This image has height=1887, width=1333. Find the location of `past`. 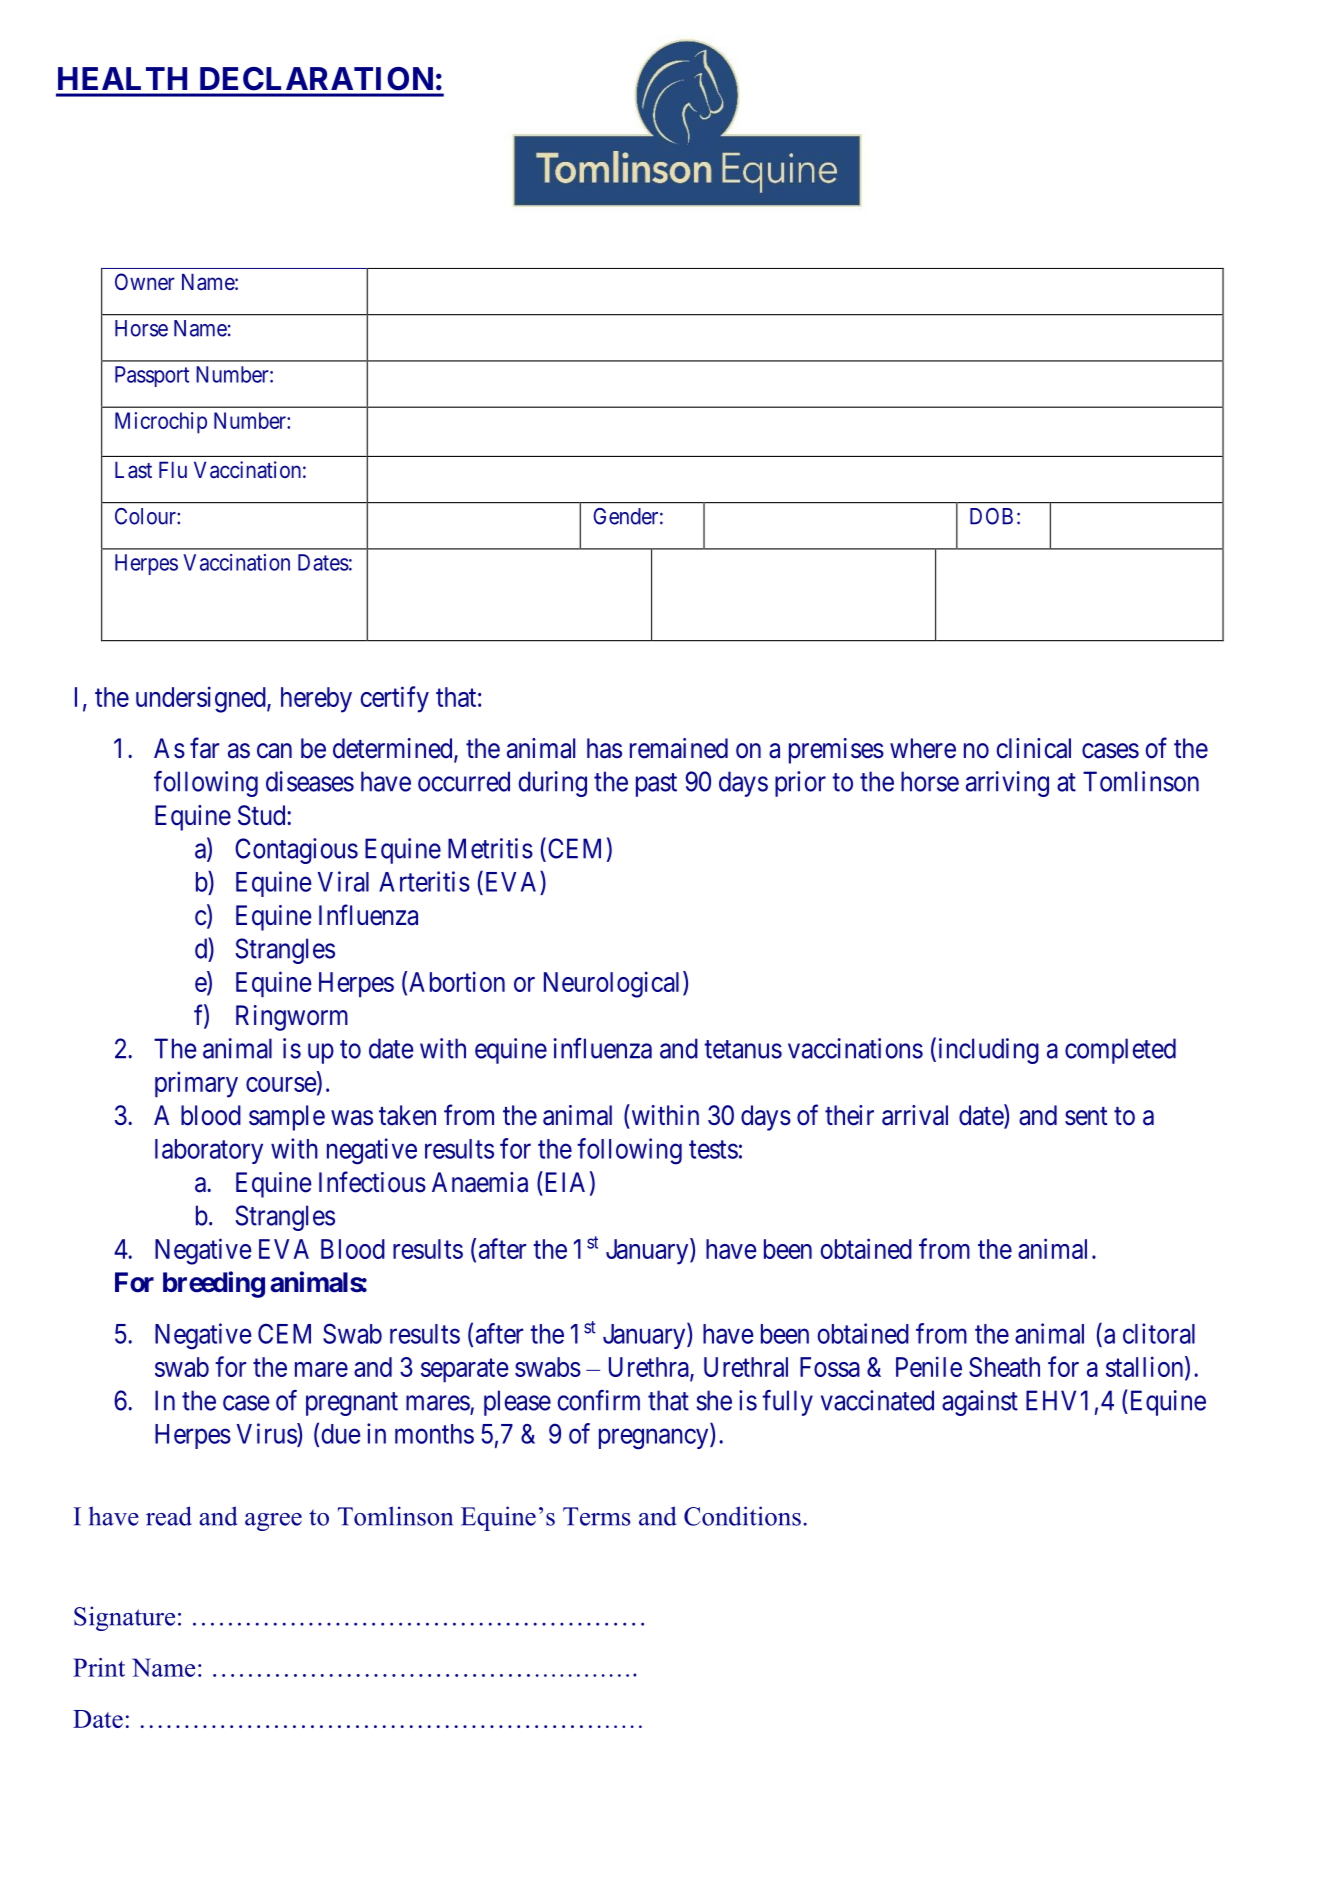

past is located at coordinates (656, 785).
